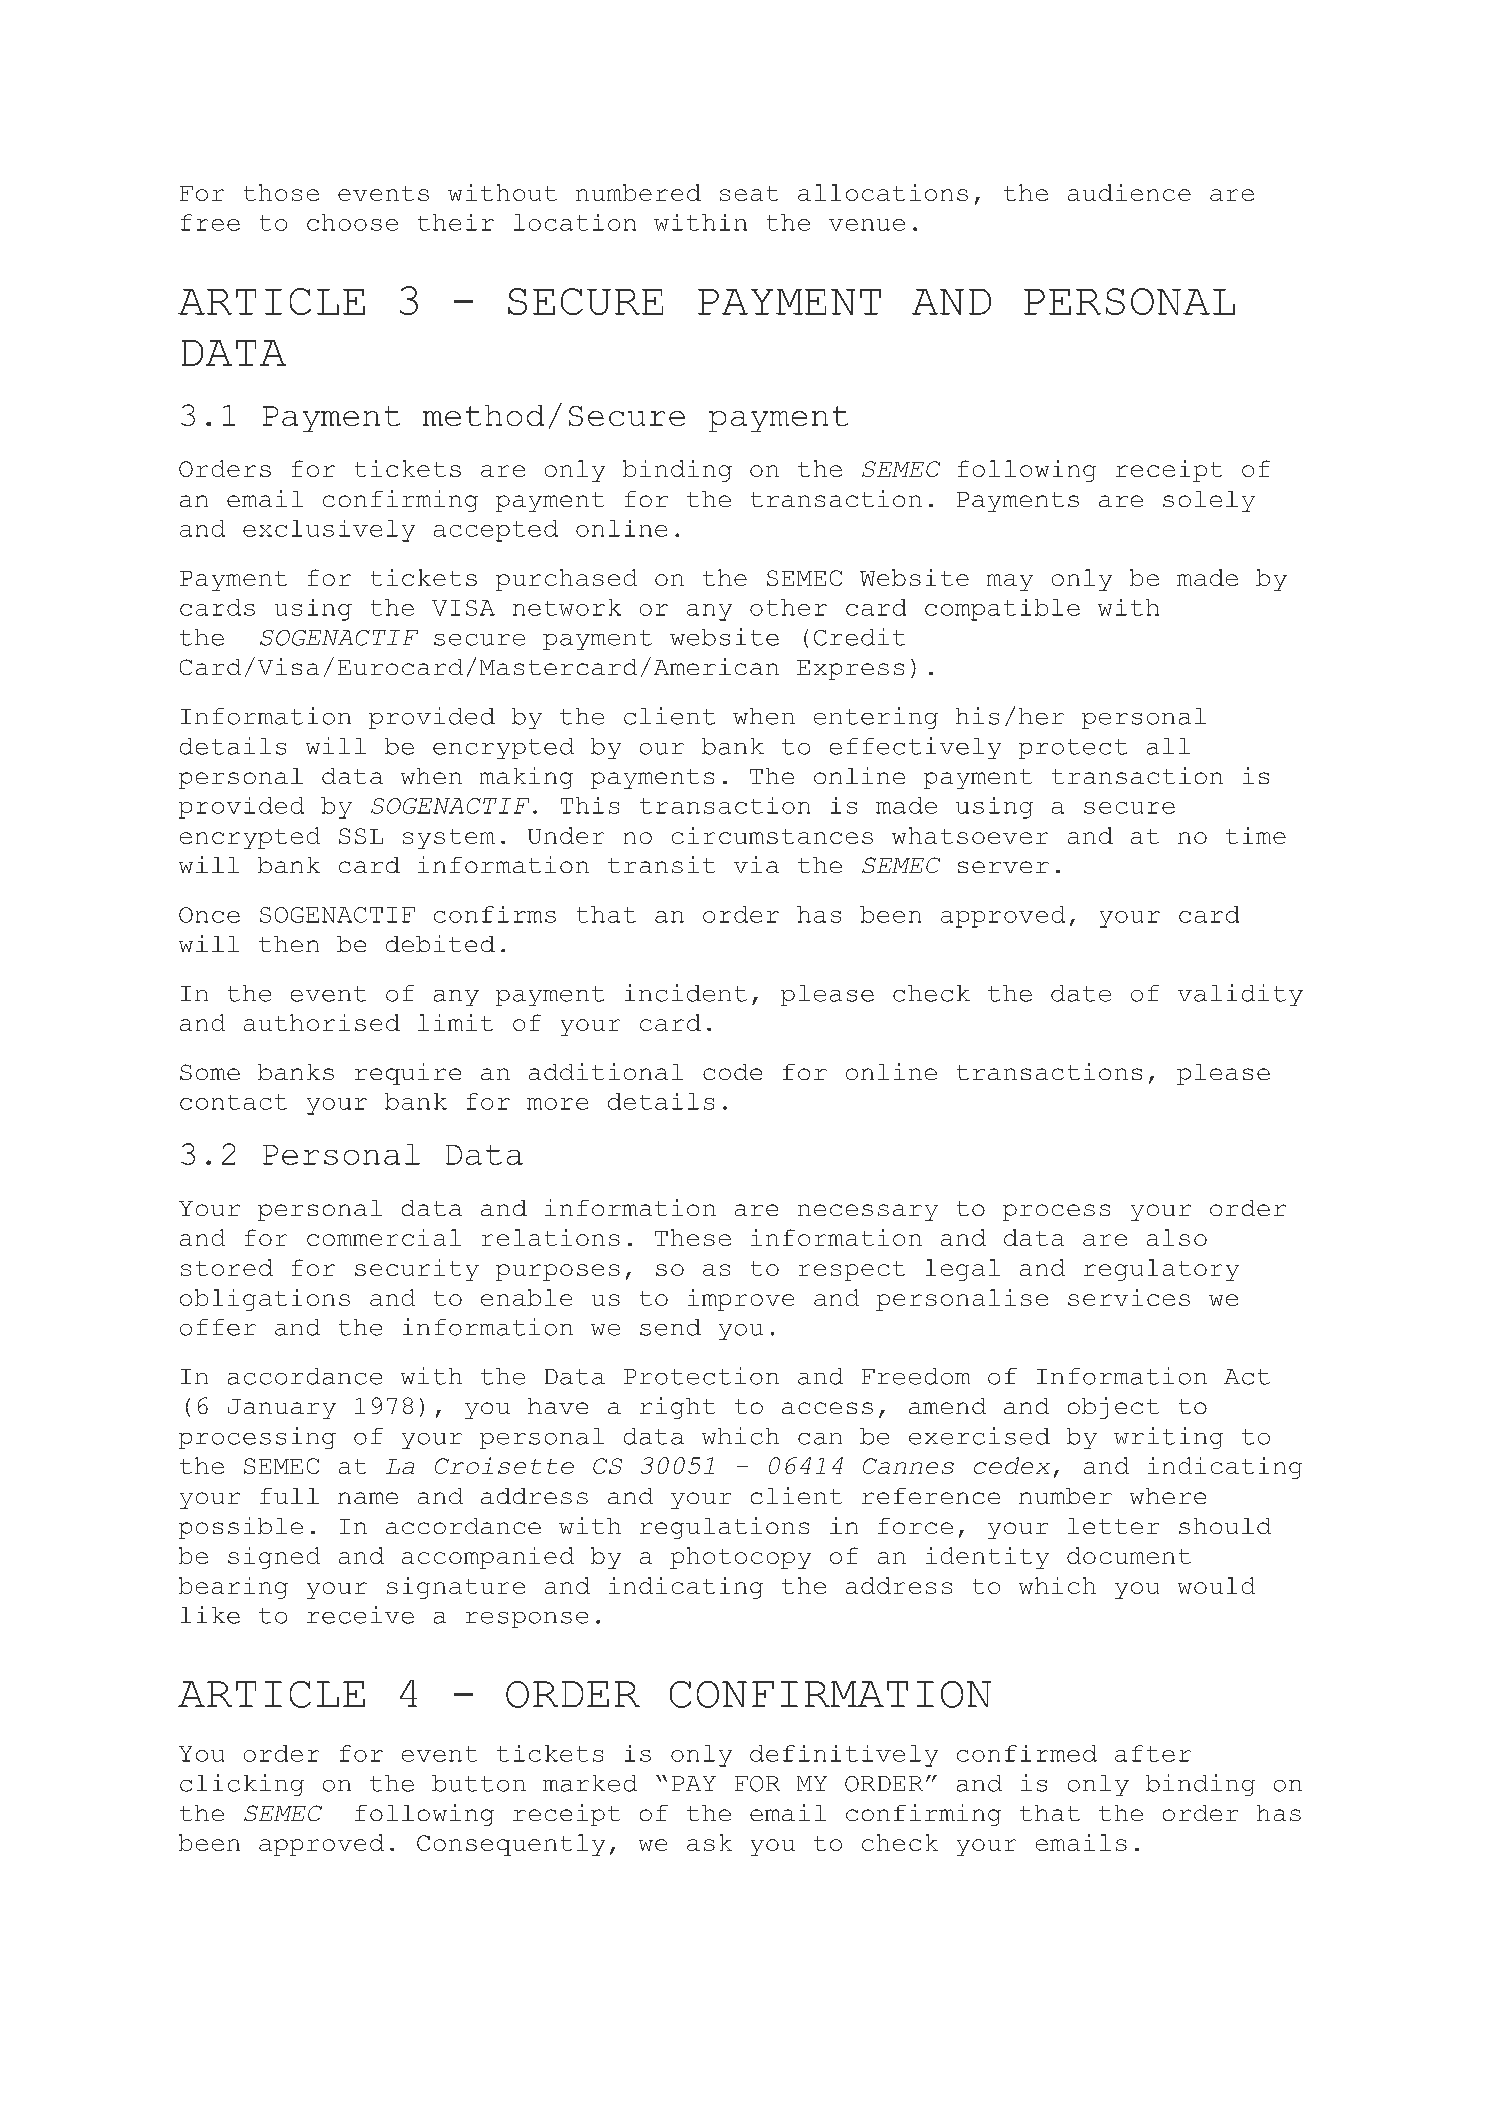 Image resolution: width=1497 pixels, height=2117 pixels. I want to click on clicking, so click(242, 1785).
